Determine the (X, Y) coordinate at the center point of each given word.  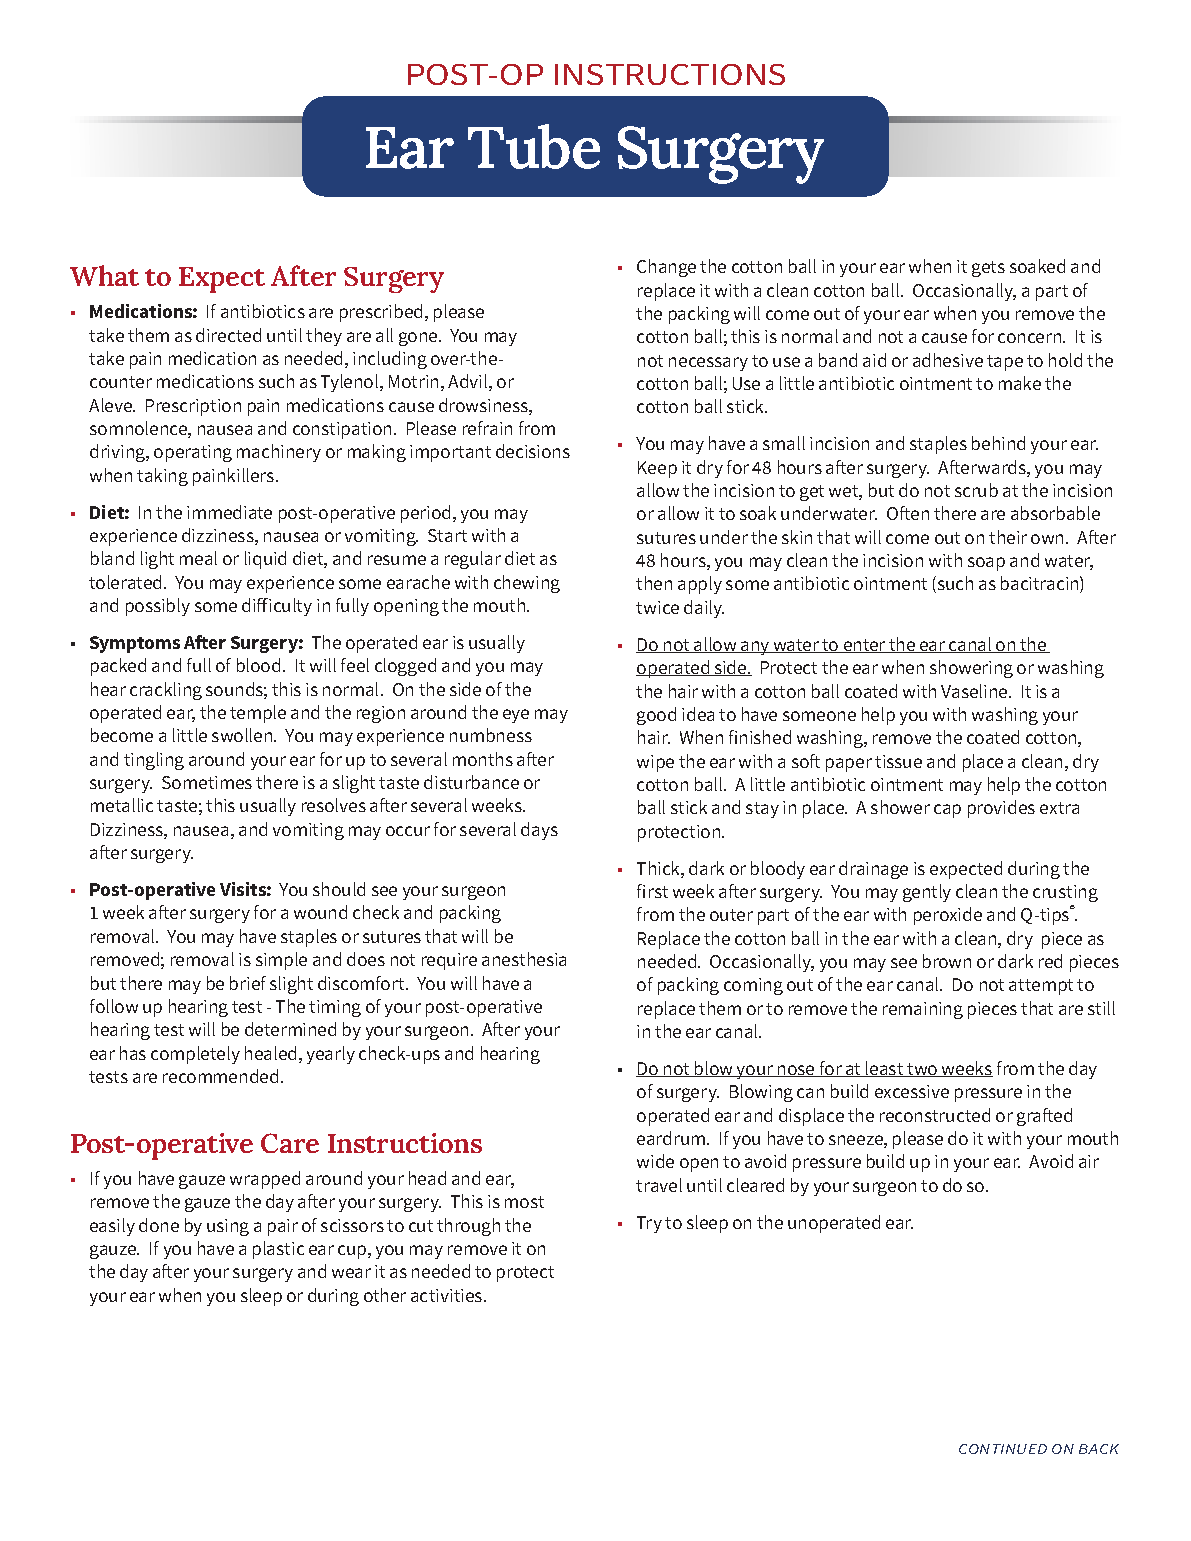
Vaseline (975, 691)
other (385, 1295)
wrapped (265, 1180)
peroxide (948, 916)
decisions (533, 451)
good (656, 716)
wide (655, 1161)
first (652, 891)
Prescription (193, 407)
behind (998, 443)
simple (281, 961)
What (104, 275)
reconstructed (935, 1115)
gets (988, 269)
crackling (166, 691)
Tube (534, 146)
